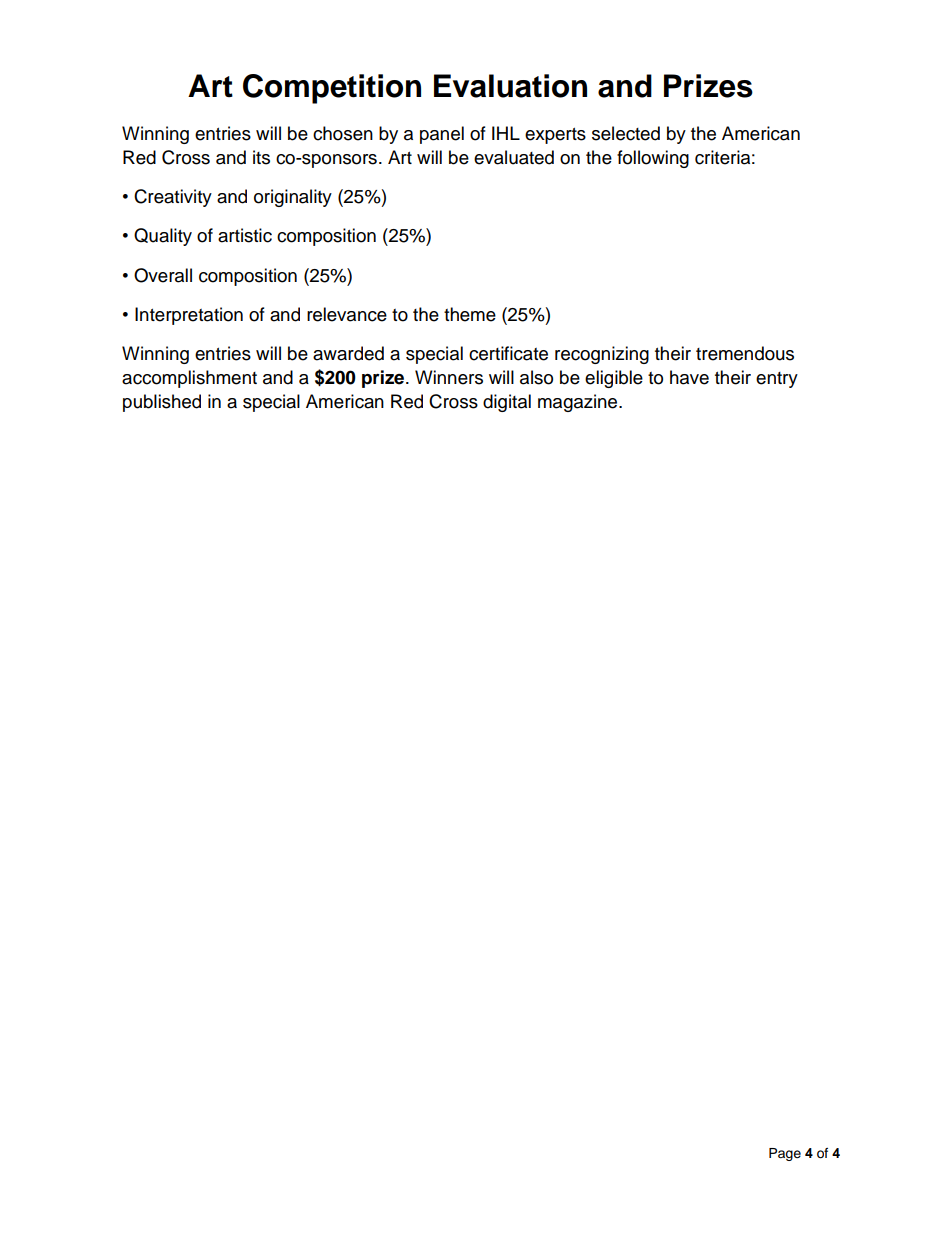  I want to click on digital, so click(507, 403).
